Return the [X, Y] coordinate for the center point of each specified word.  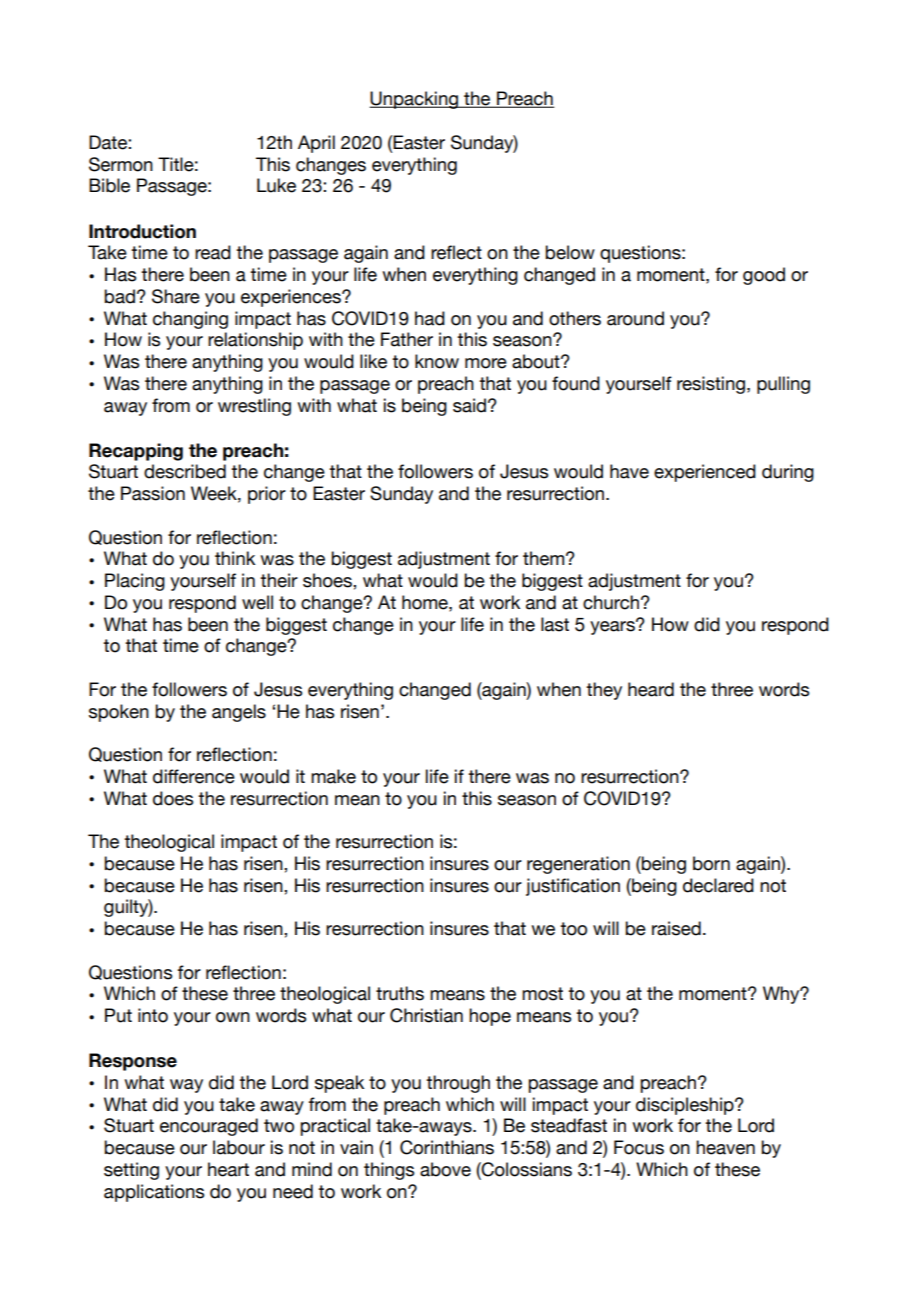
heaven [725, 1147]
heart [228, 1169]
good [764, 276]
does [173, 798]
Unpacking [414, 100]
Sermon [121, 164]
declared [718, 885]
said [469, 405]
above [445, 1169]
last [555, 624]
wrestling [254, 407]
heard [651, 689]
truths [400, 993]
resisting [711, 385]
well [257, 602]
